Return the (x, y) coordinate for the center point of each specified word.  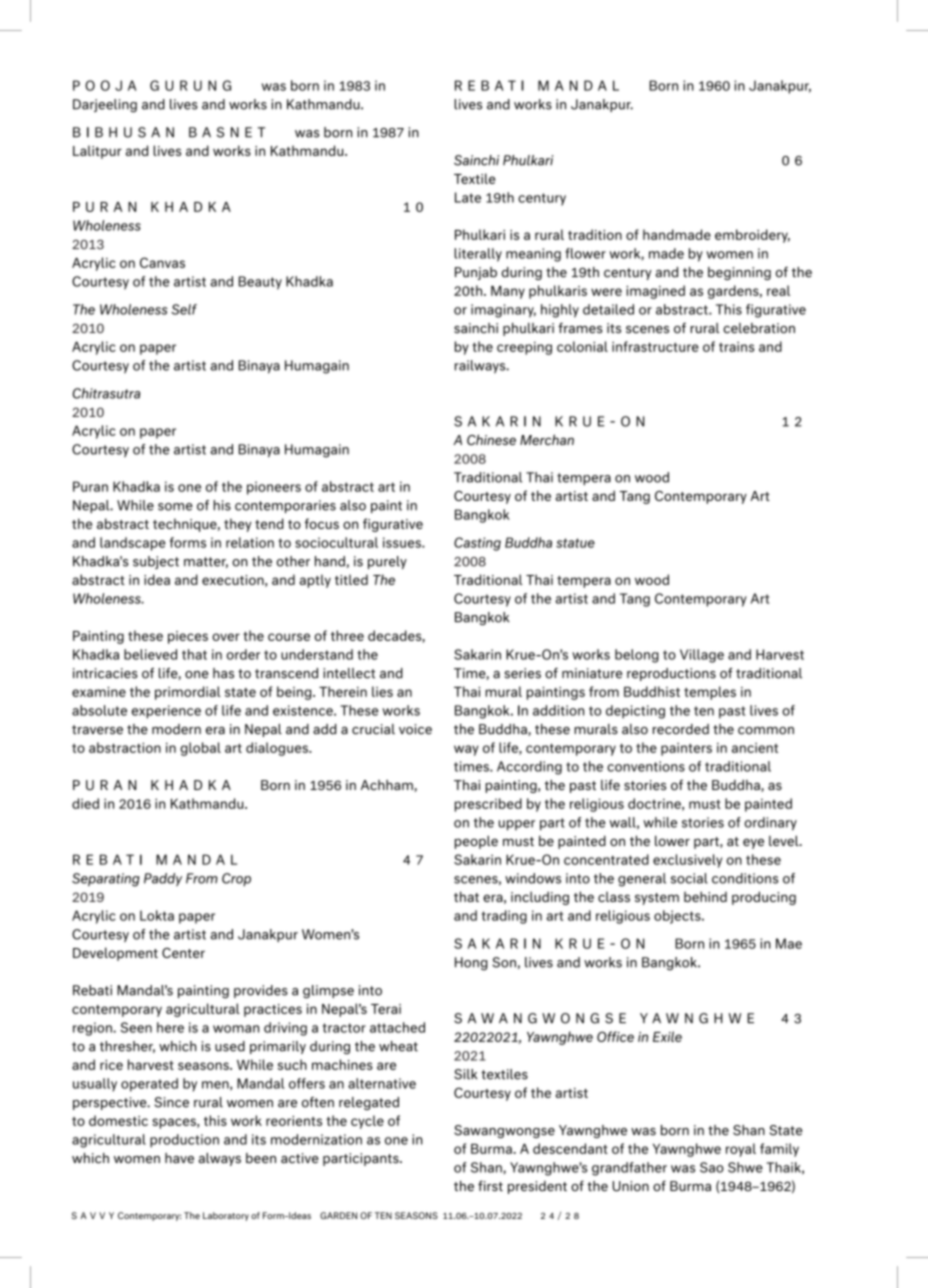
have (179, 1158)
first (490, 1186)
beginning (739, 273)
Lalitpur (97, 152)
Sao (712, 1167)
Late (468, 197)
